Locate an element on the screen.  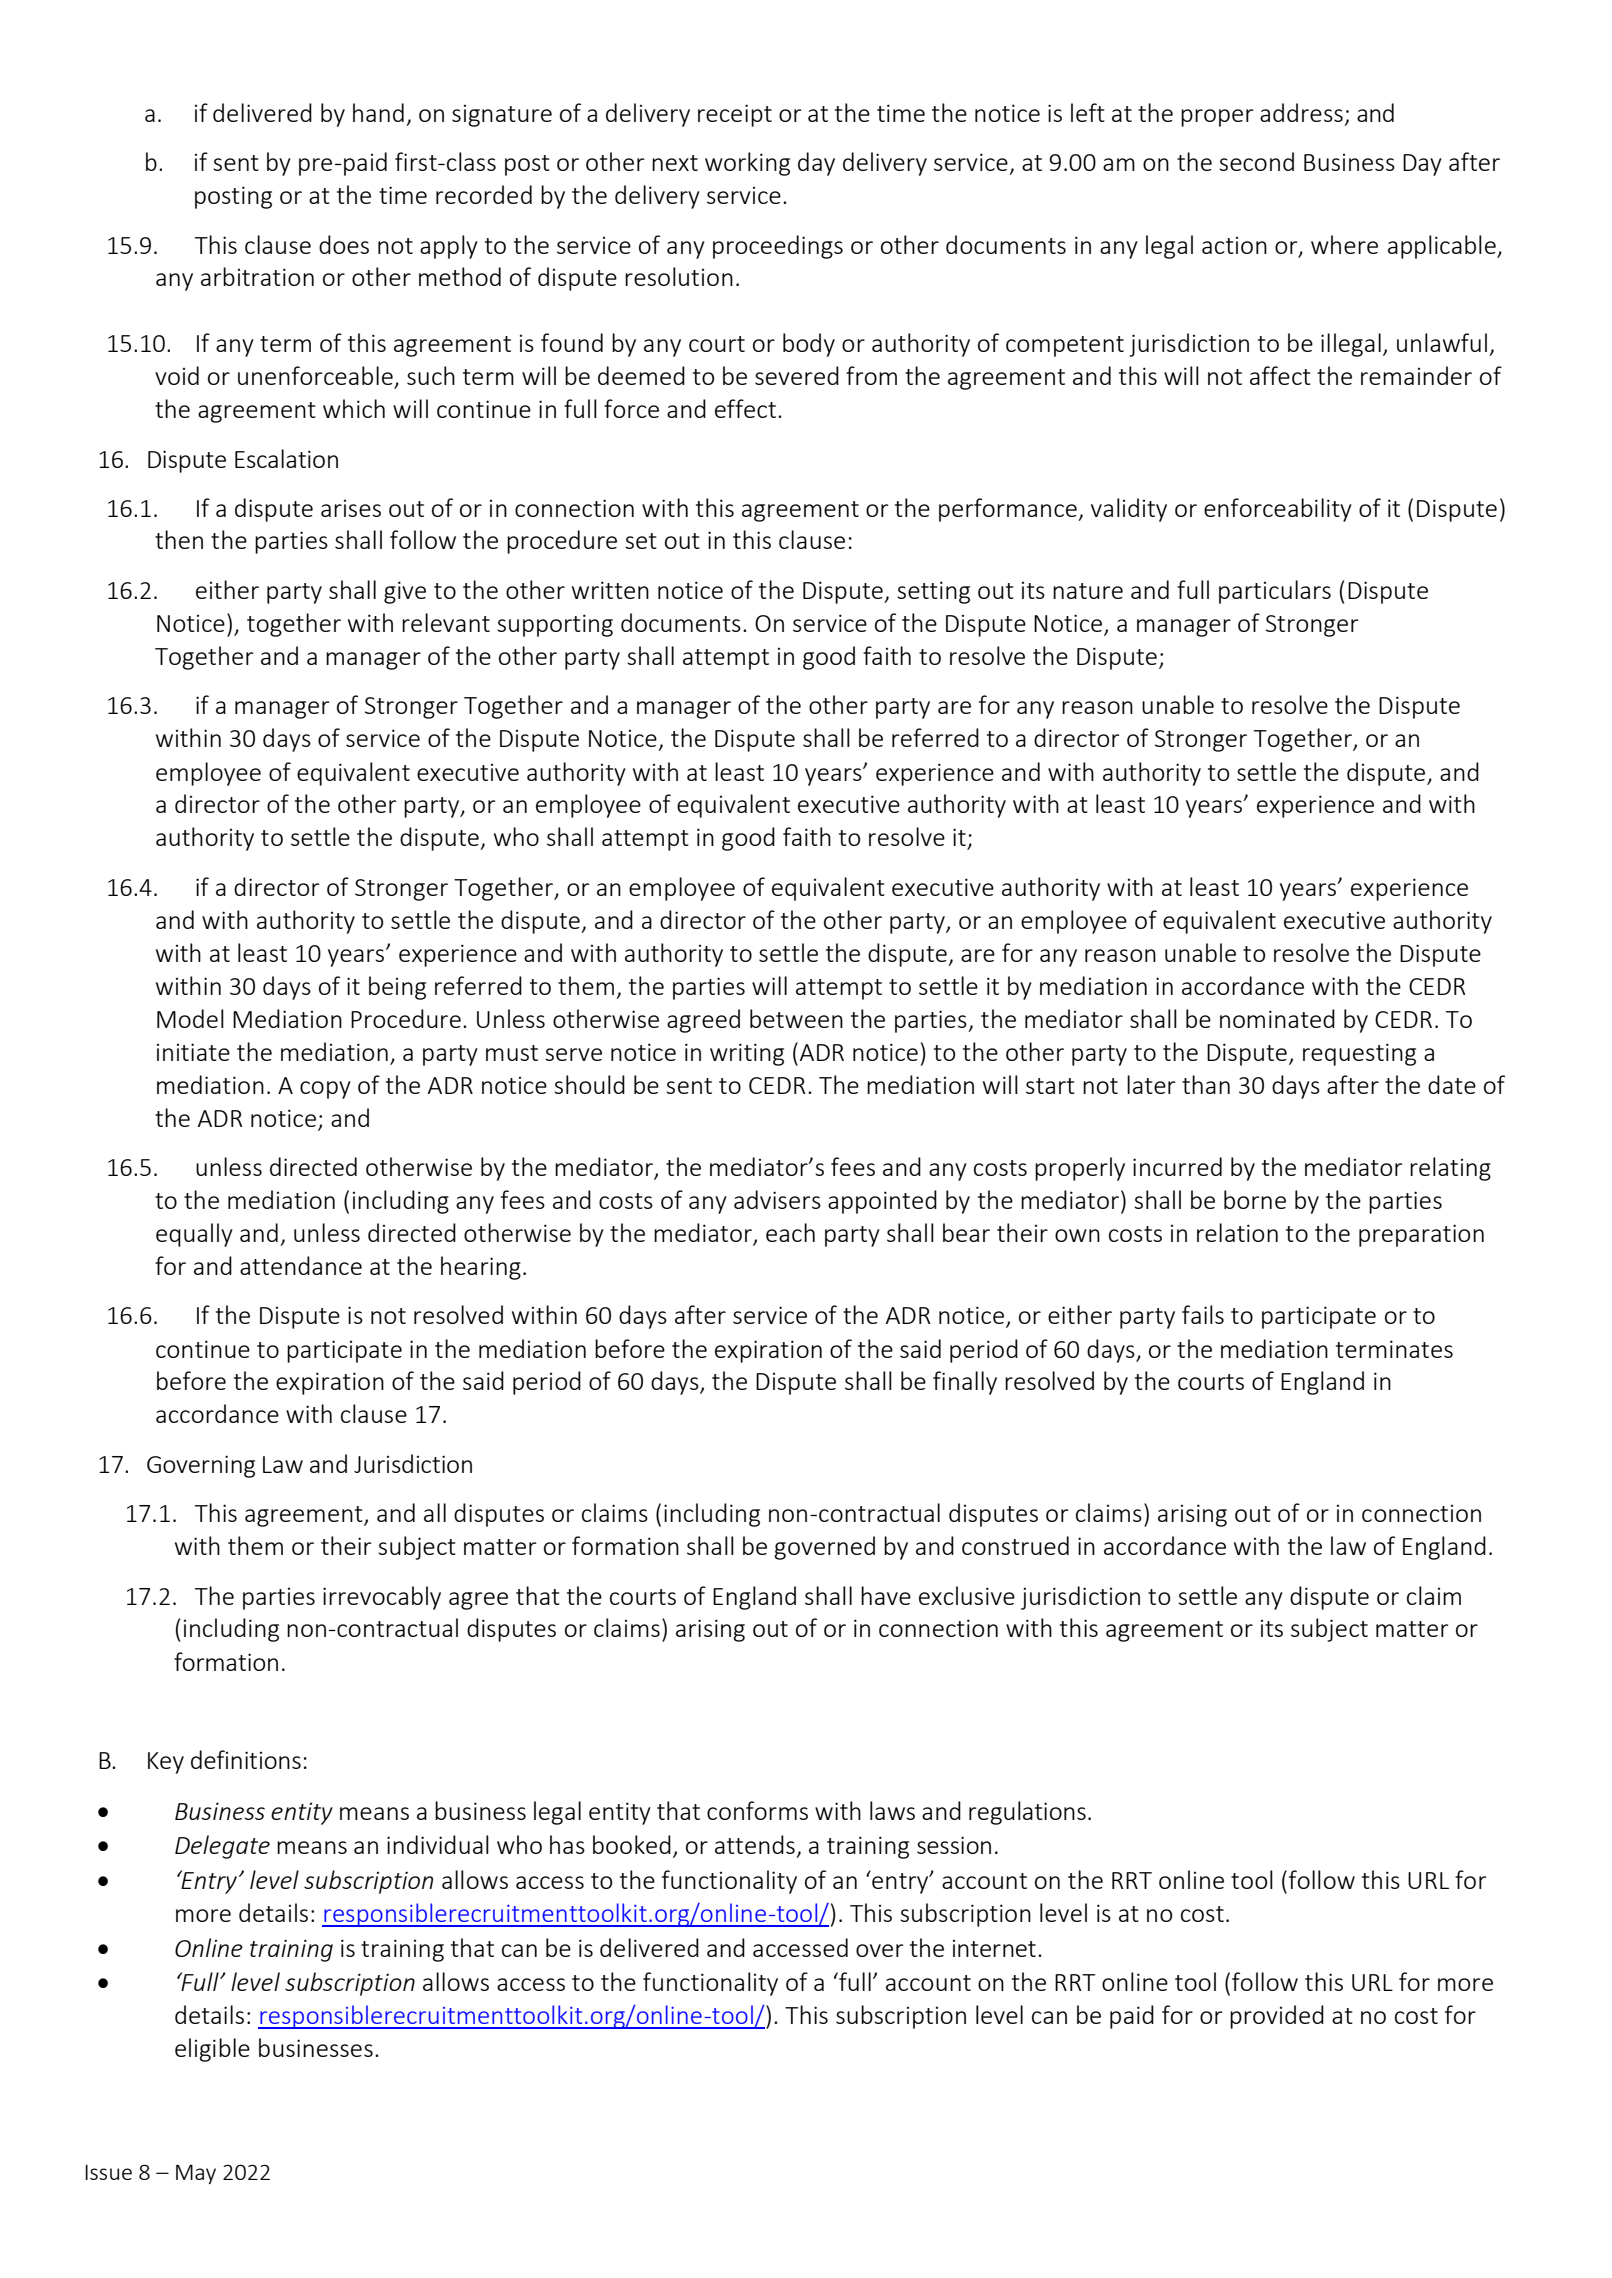
setting is located at coordinates (933, 592).
